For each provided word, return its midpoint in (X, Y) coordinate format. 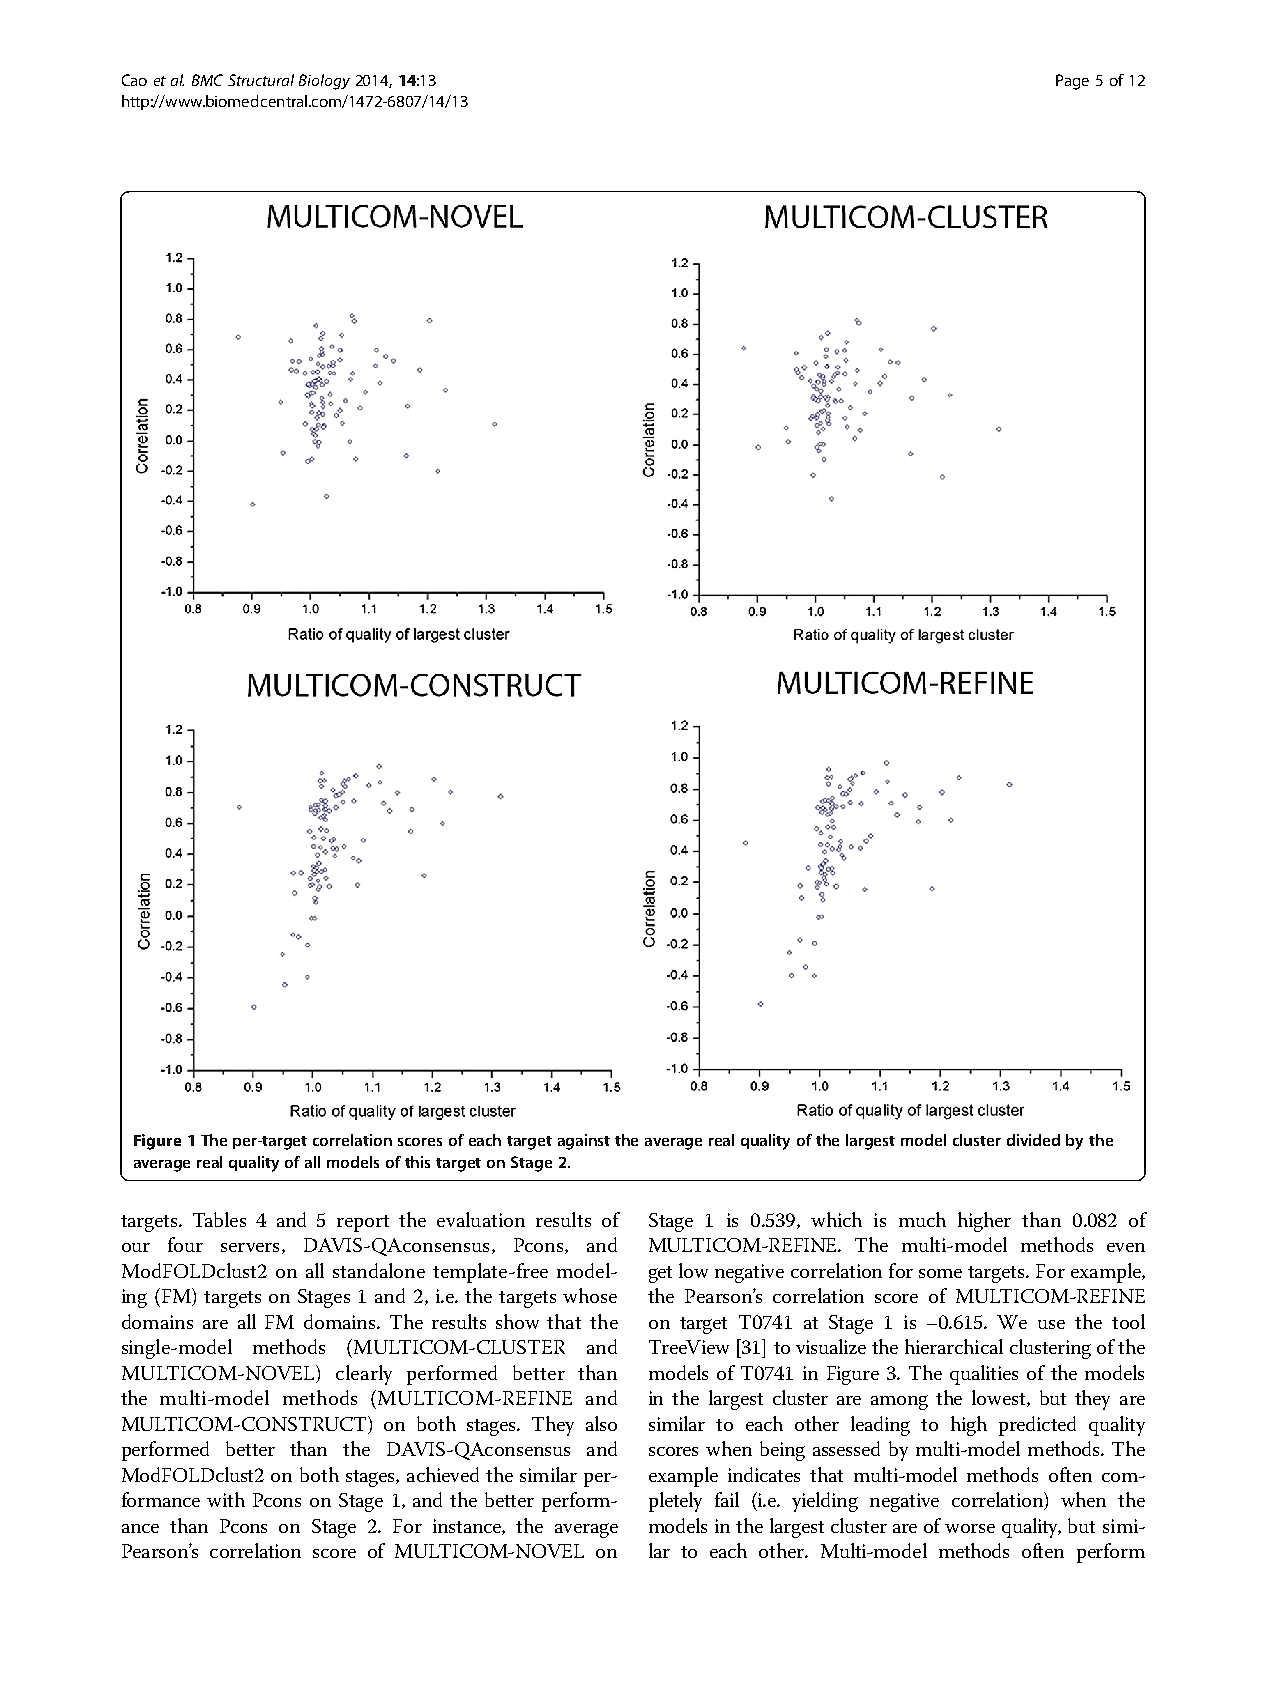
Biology (324, 82)
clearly (364, 1375)
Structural (261, 80)
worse (970, 1528)
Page (1072, 82)
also (601, 1423)
